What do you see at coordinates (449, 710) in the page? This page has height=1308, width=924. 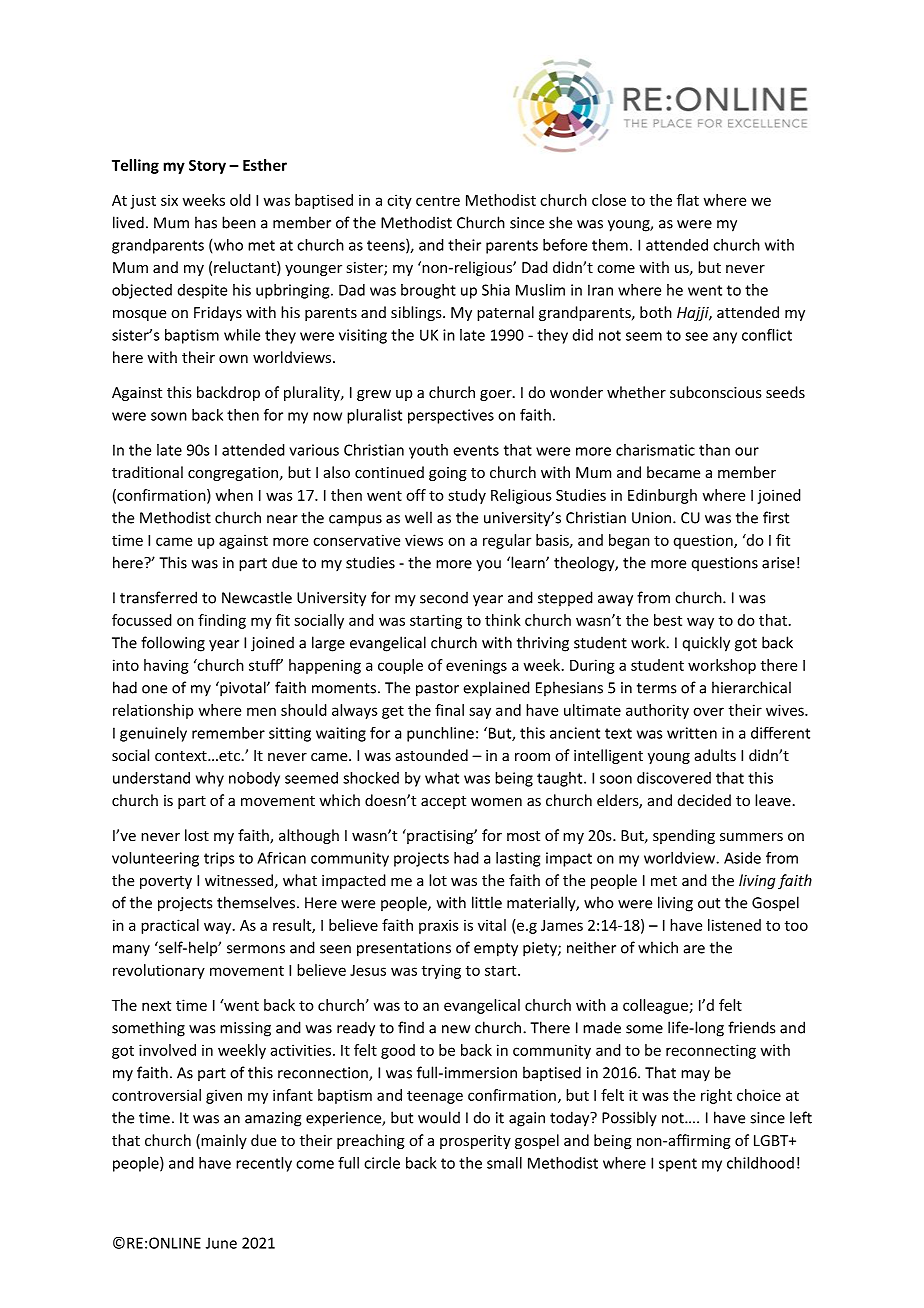 I see `final` at bounding box center [449, 710].
